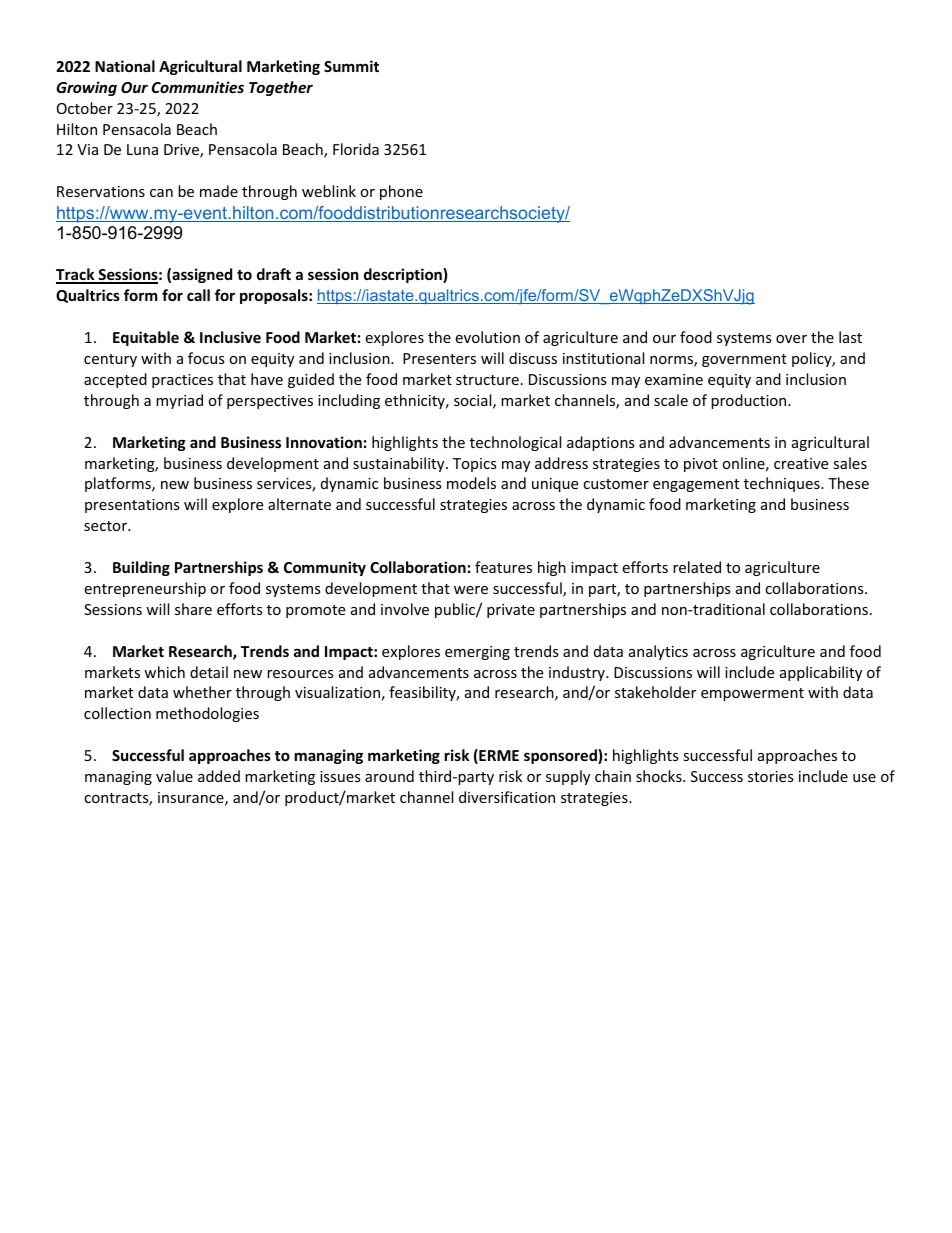  I want to click on Equitable, so click(146, 338).
